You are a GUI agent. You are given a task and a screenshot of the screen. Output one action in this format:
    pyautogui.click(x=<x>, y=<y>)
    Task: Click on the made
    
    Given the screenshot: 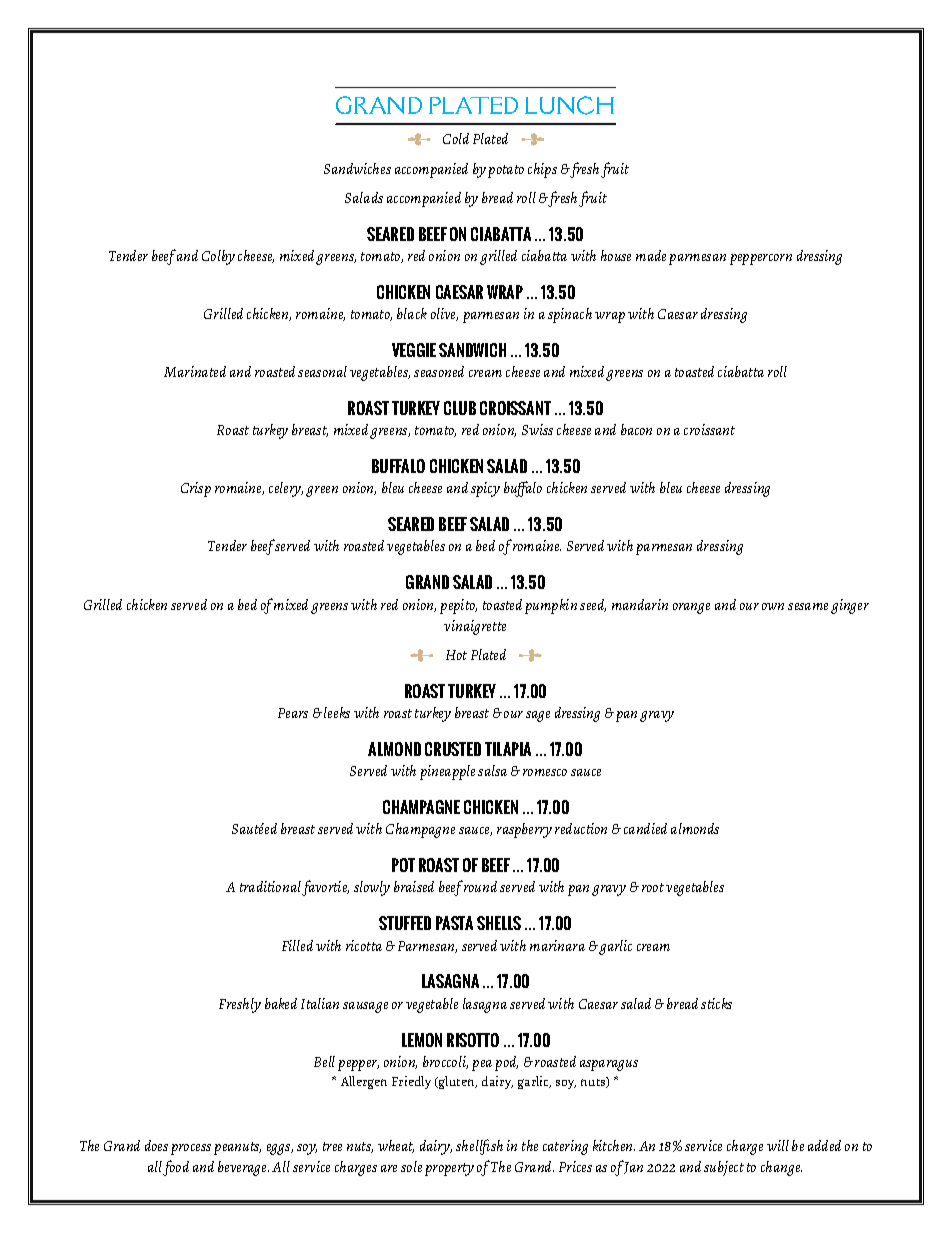 What is the action you would take?
    pyautogui.click(x=651, y=255)
